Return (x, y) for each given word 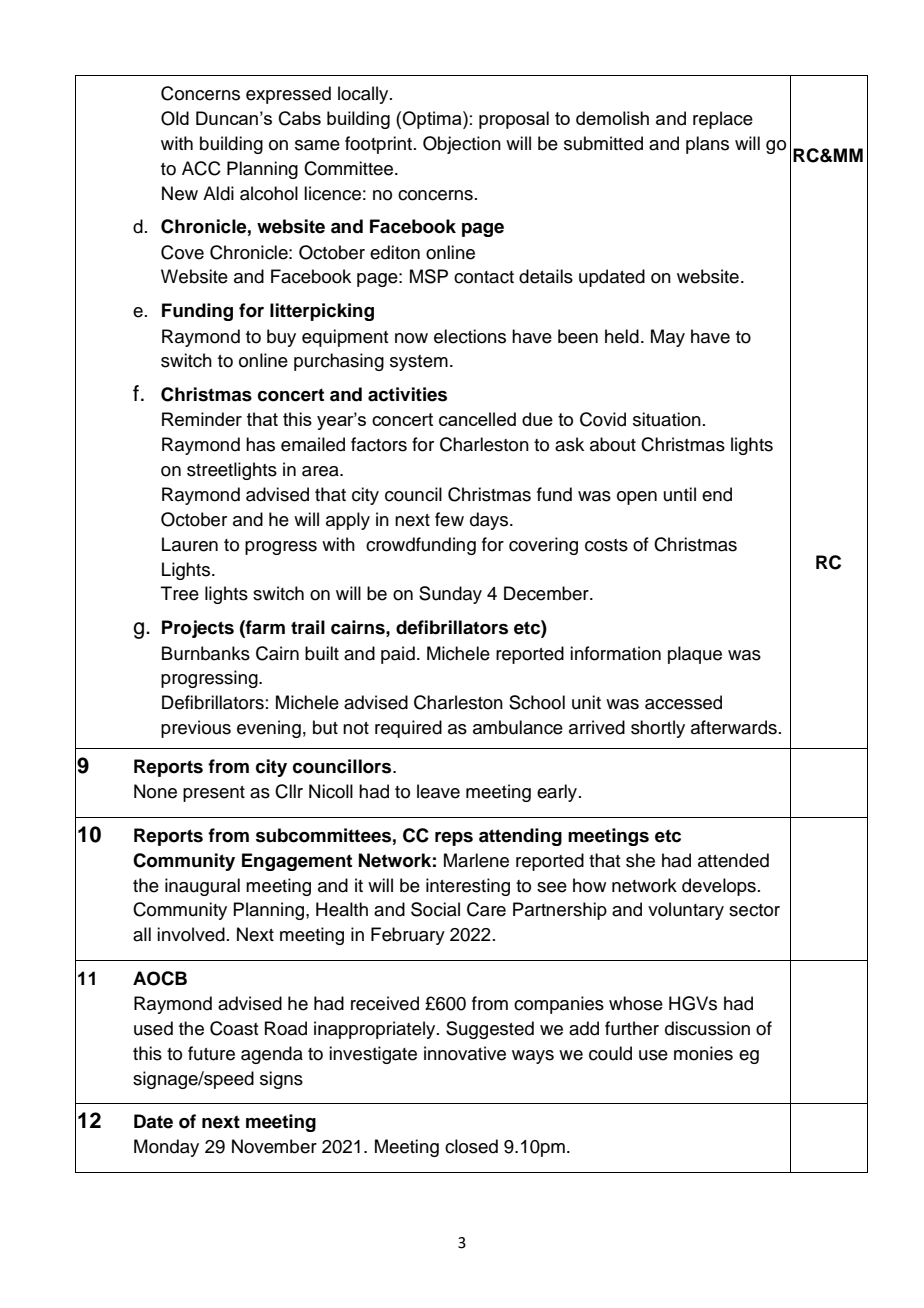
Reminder (202, 419)
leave (438, 791)
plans (707, 145)
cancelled (477, 419)
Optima (433, 120)
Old (175, 118)
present (214, 794)
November (274, 1146)
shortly (658, 729)
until (680, 494)
